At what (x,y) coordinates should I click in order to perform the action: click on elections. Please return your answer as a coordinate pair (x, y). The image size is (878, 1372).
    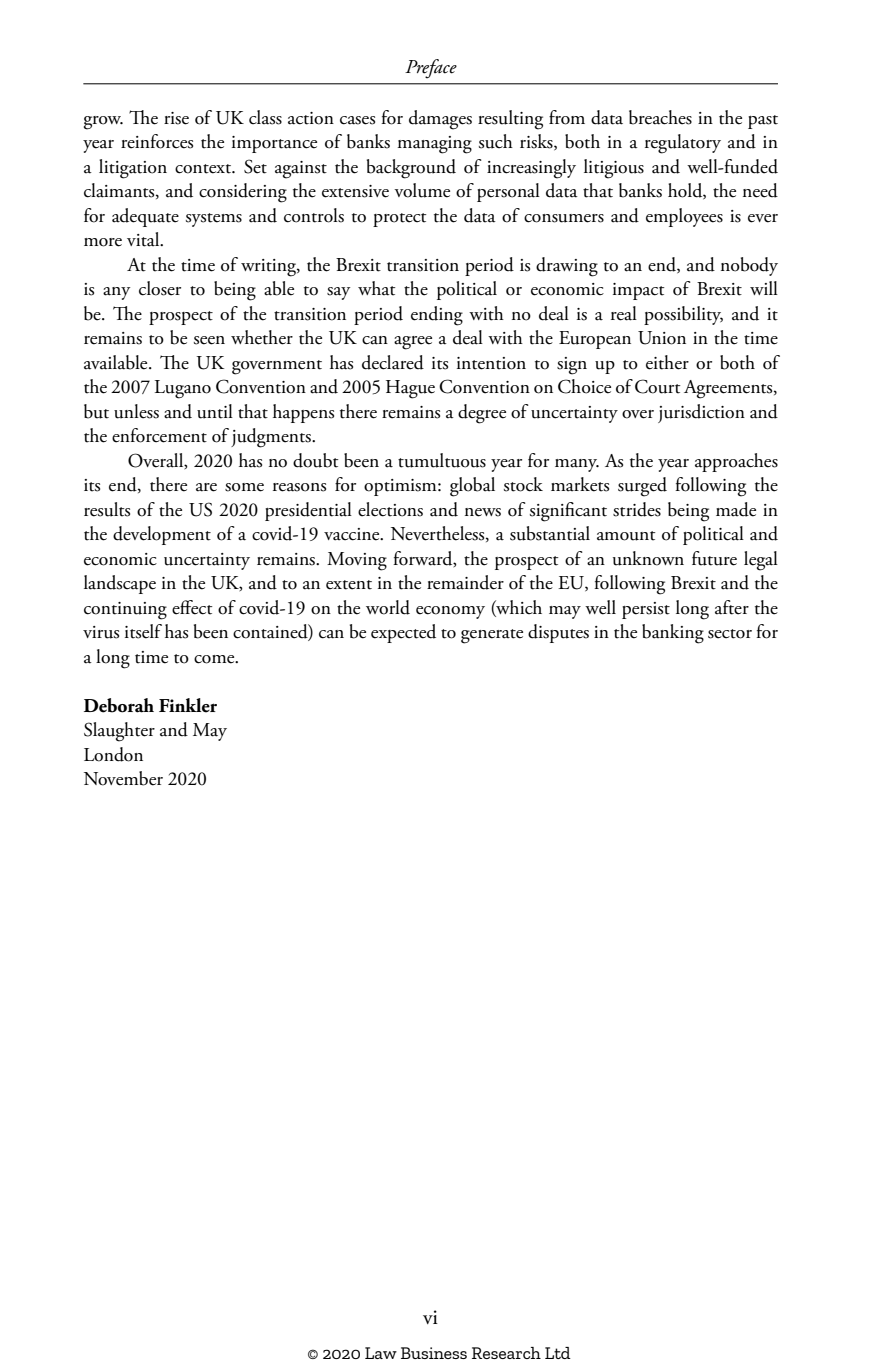
    Looking at the image, I should click on (390, 509).
